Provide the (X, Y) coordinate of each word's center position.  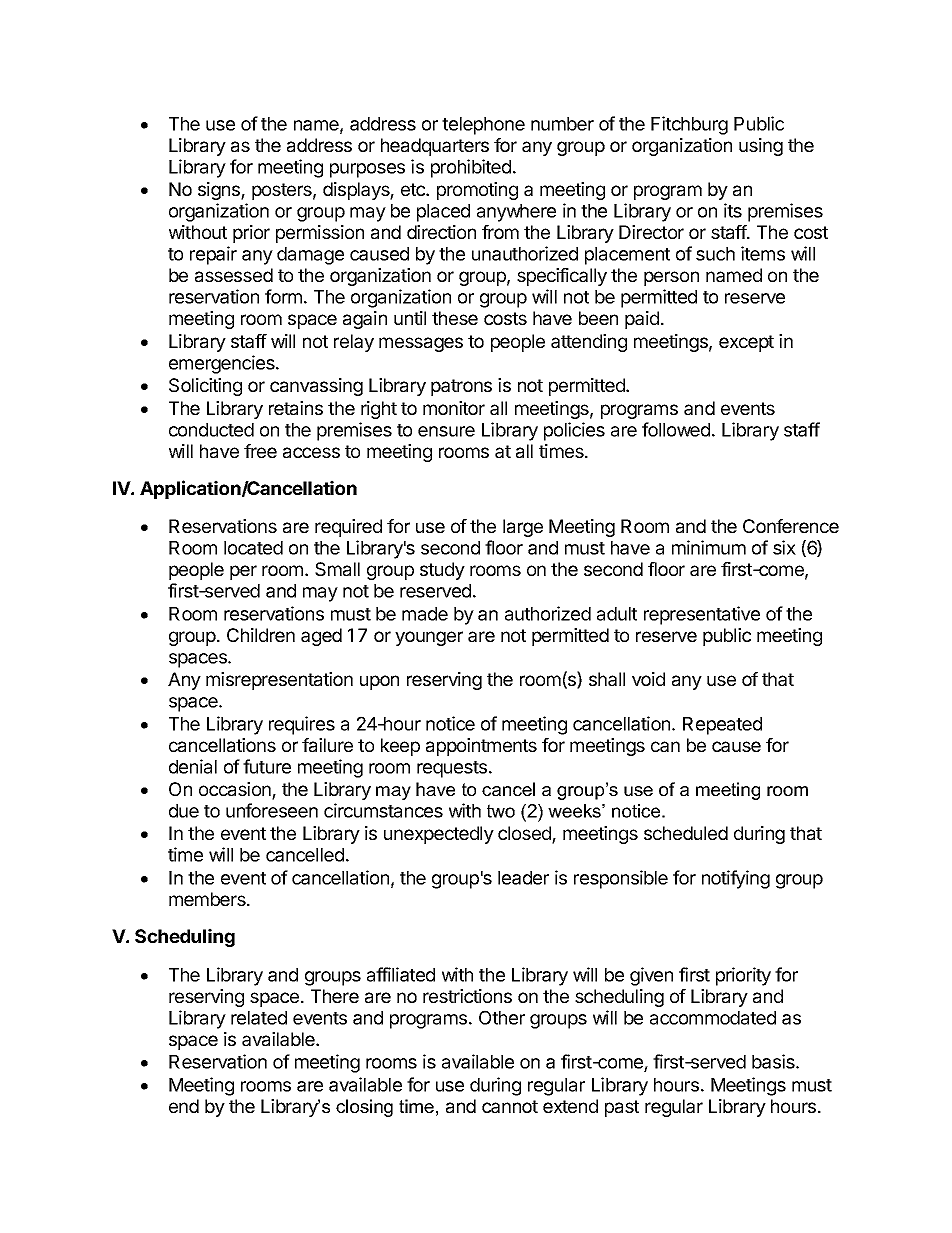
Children (261, 635)
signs (220, 191)
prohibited (471, 168)
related (259, 1018)
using (761, 147)
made (425, 614)
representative (702, 615)
